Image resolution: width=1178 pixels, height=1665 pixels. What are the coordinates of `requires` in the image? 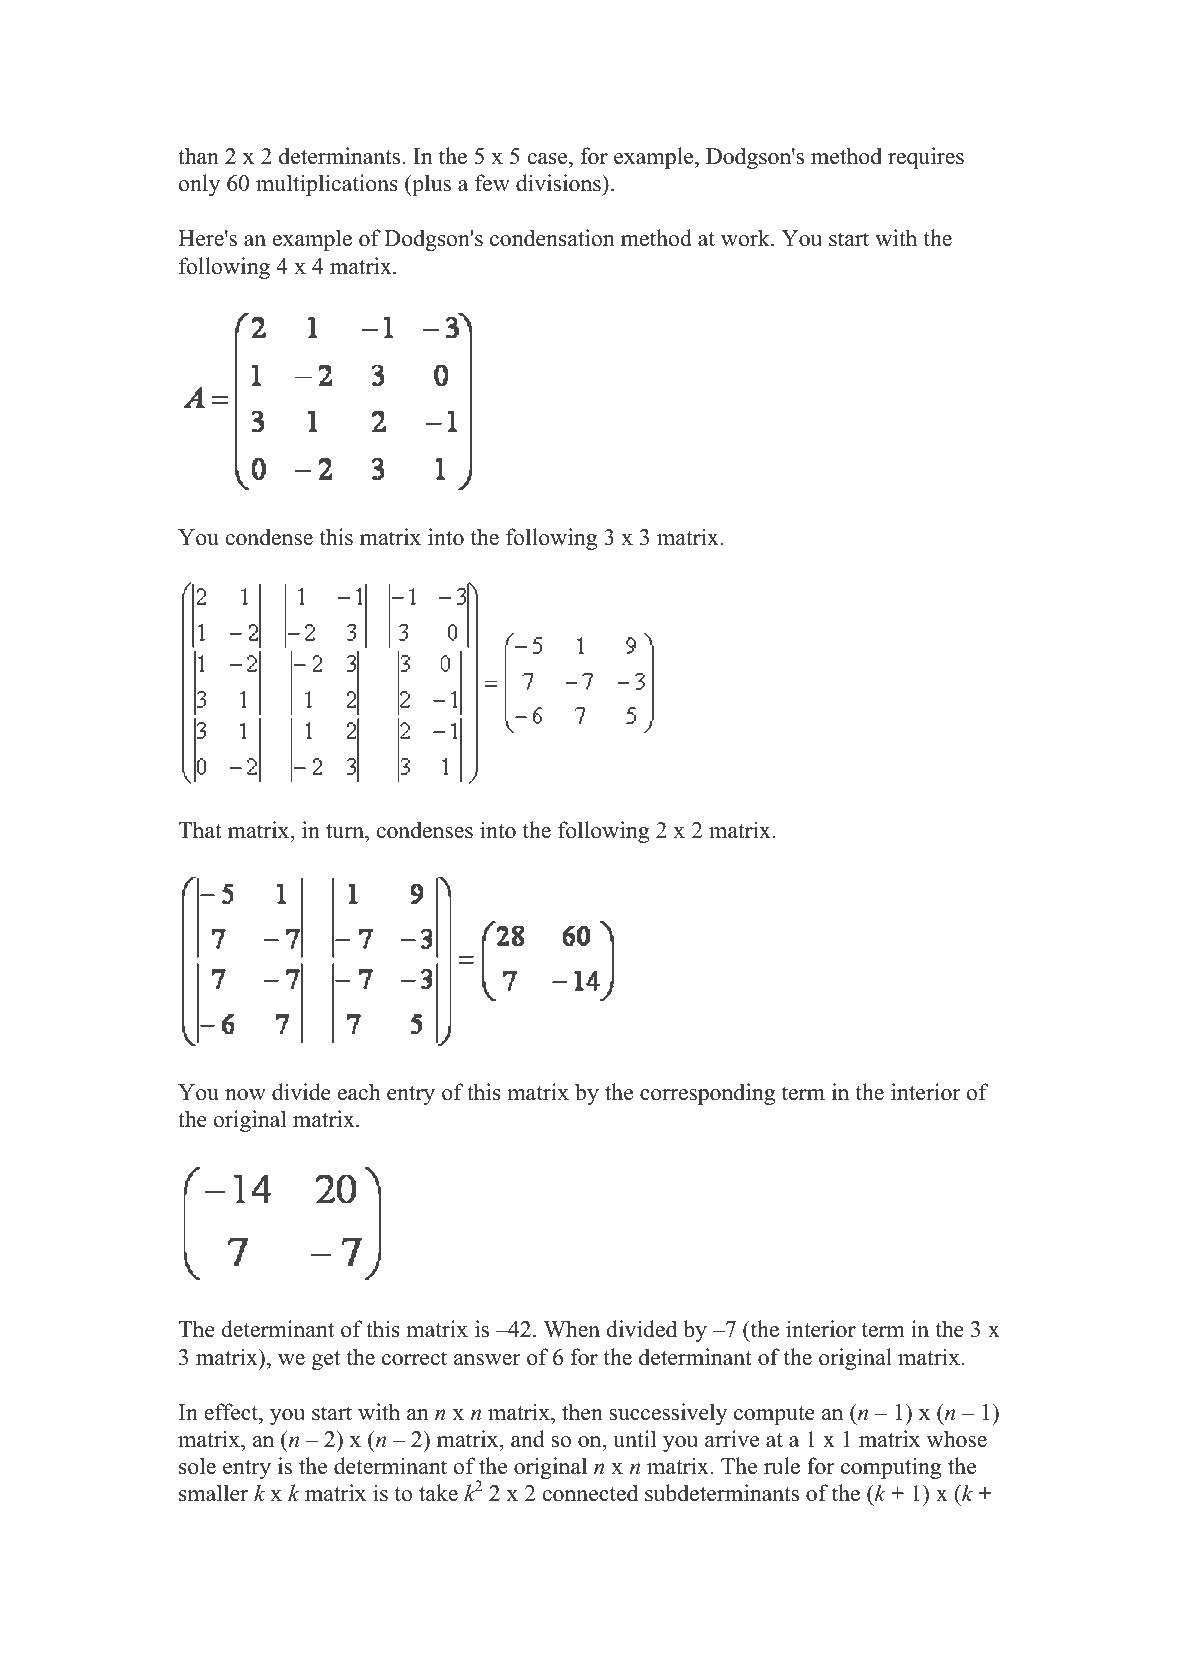 It's located at (926, 158).
